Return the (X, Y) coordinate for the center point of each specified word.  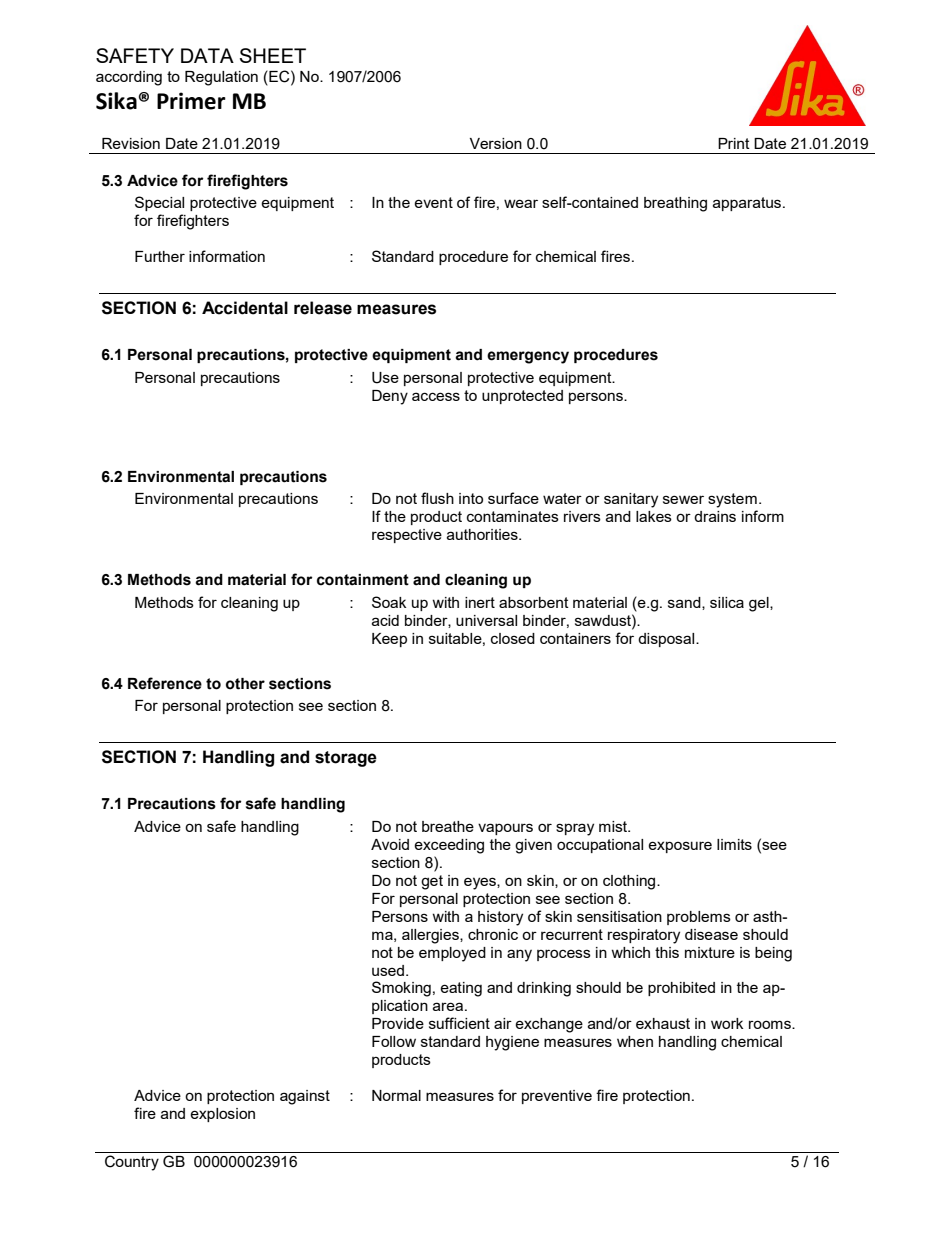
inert (480, 602)
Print (734, 143)
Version (496, 143)
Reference (165, 683)
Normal (396, 1095)
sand (685, 603)
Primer (191, 101)
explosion (222, 1115)
